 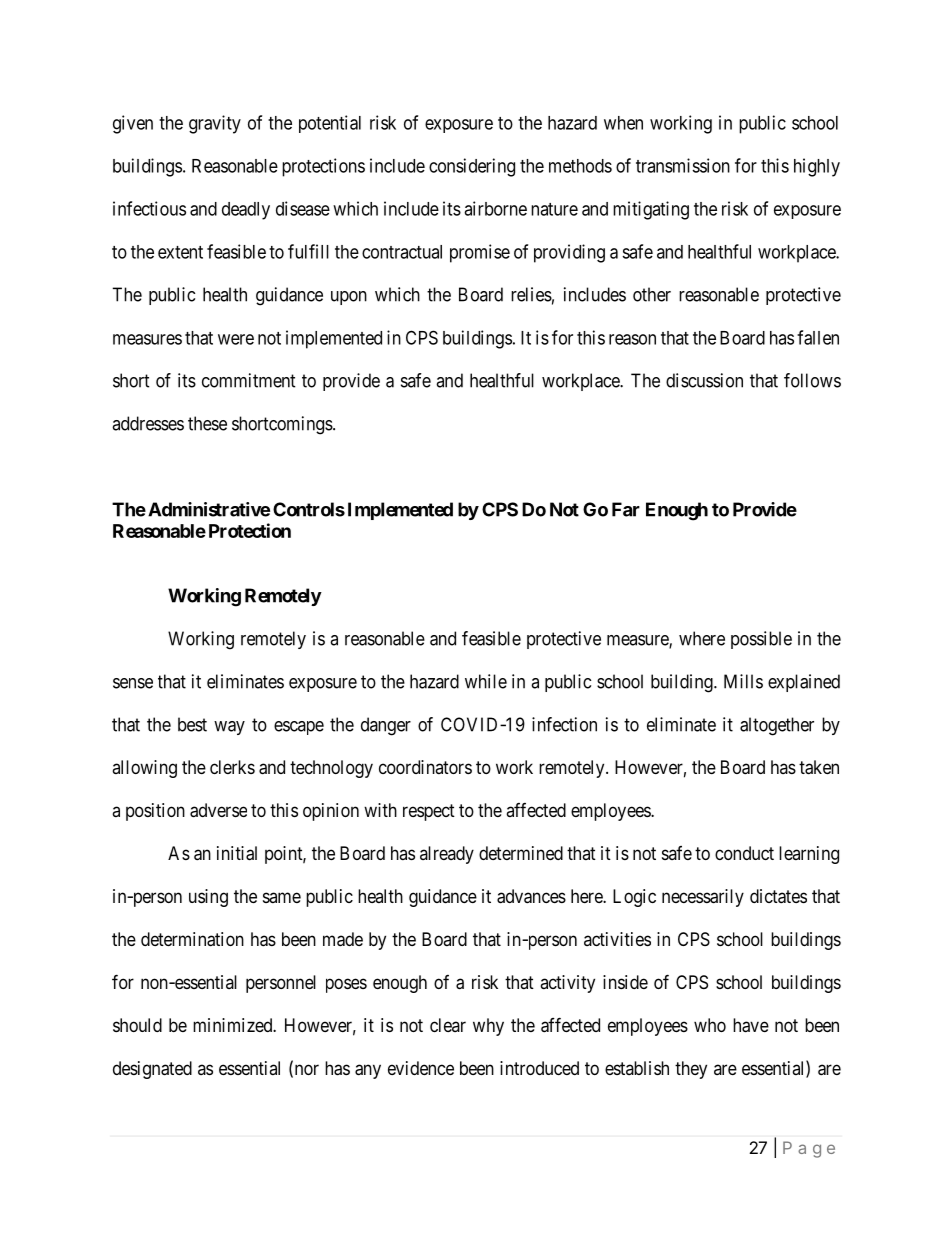 What do you see at coordinates (215, 124) in the screenshot?
I see `gravity` at bounding box center [215, 124].
